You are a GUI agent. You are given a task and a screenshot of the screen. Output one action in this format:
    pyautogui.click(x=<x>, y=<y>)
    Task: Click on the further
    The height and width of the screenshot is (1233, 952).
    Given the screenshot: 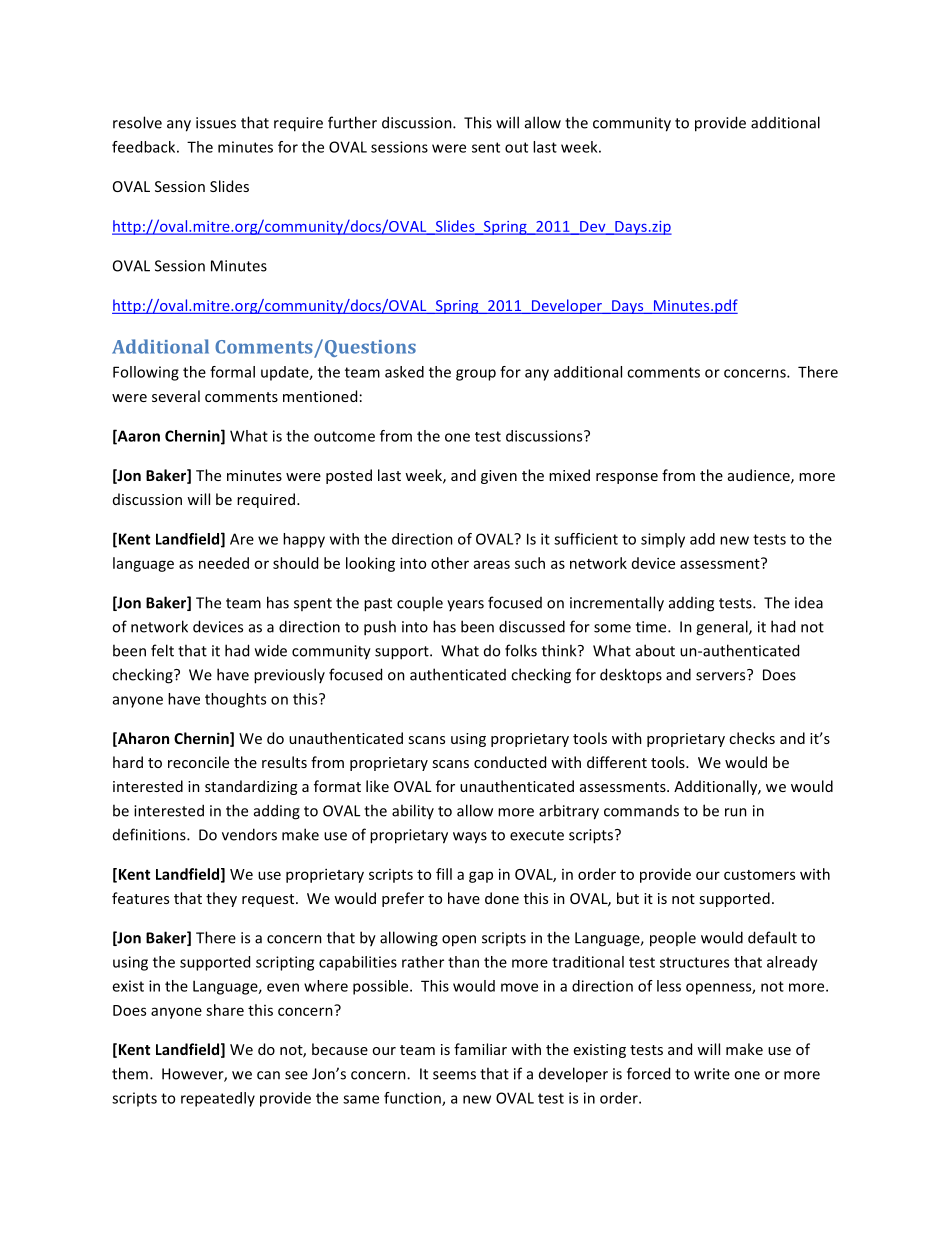 What is the action you would take?
    pyautogui.click(x=352, y=122)
